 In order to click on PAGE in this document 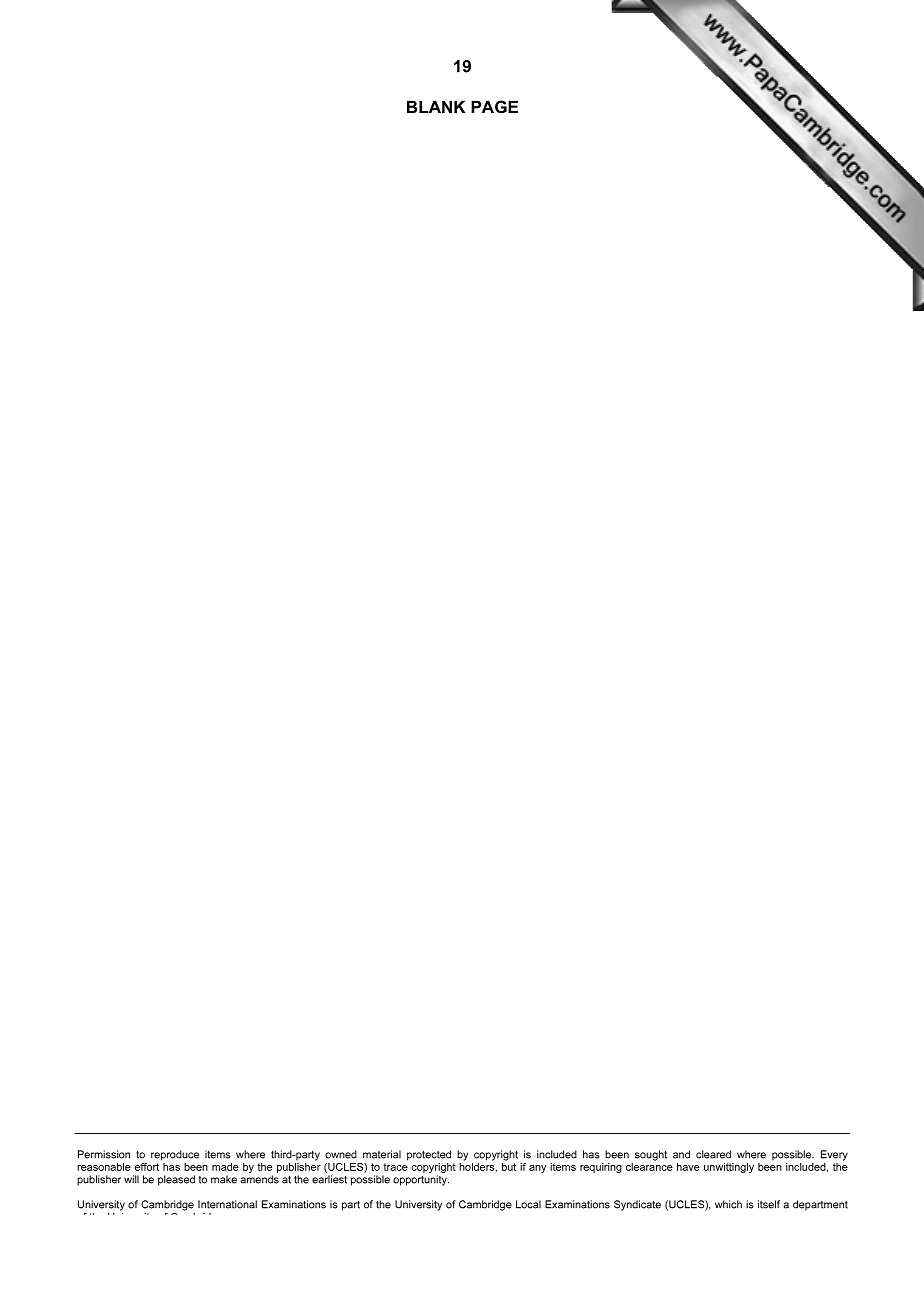, I will do `click(494, 107)`.
